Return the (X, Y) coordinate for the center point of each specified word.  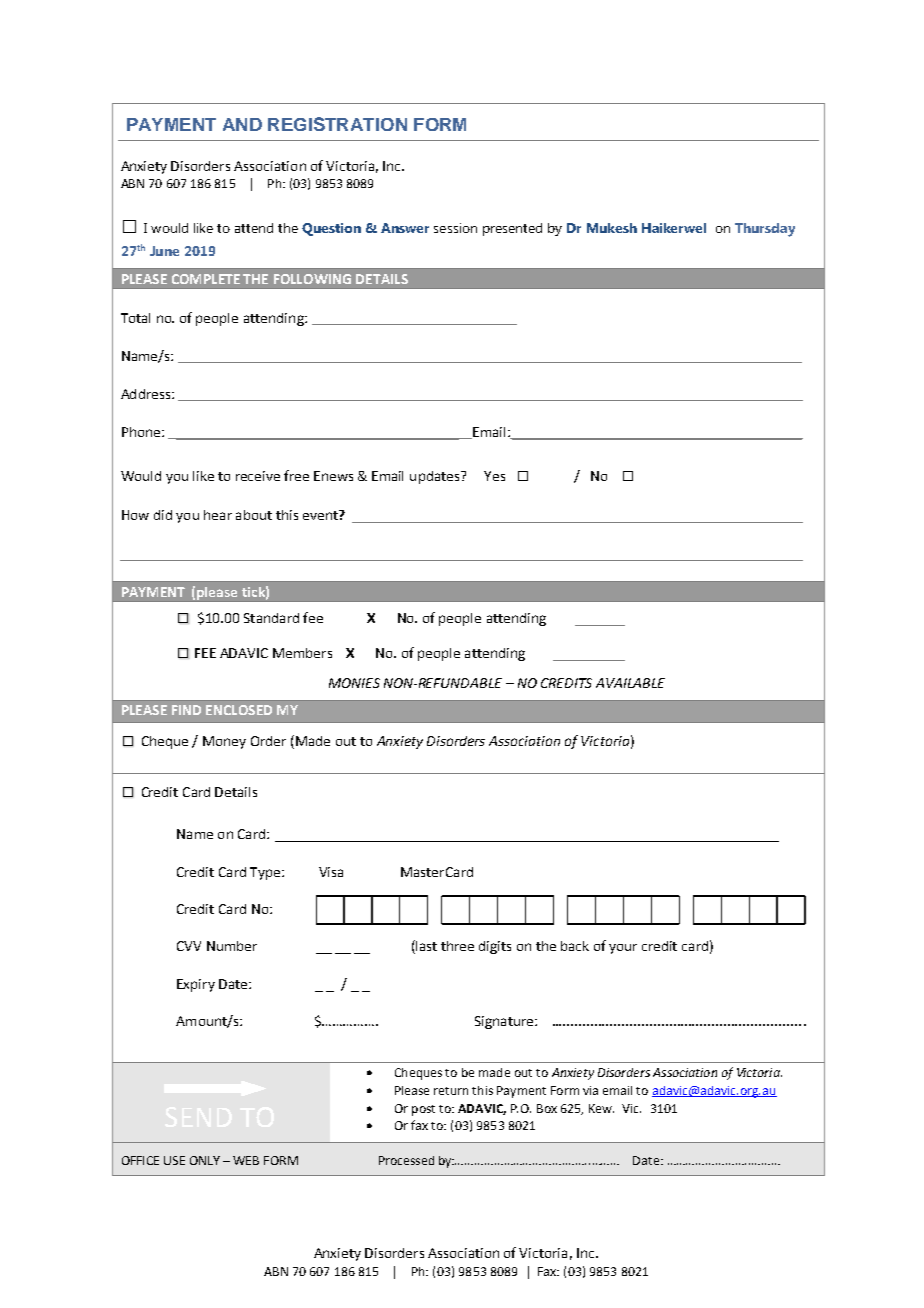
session (455, 228)
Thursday (765, 230)
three (457, 946)
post (423, 1110)
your (623, 949)
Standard (271, 618)
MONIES (354, 683)
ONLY (205, 1160)
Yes (494, 476)
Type (266, 873)
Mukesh (612, 228)
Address (147, 394)
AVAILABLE (630, 683)
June (164, 251)
